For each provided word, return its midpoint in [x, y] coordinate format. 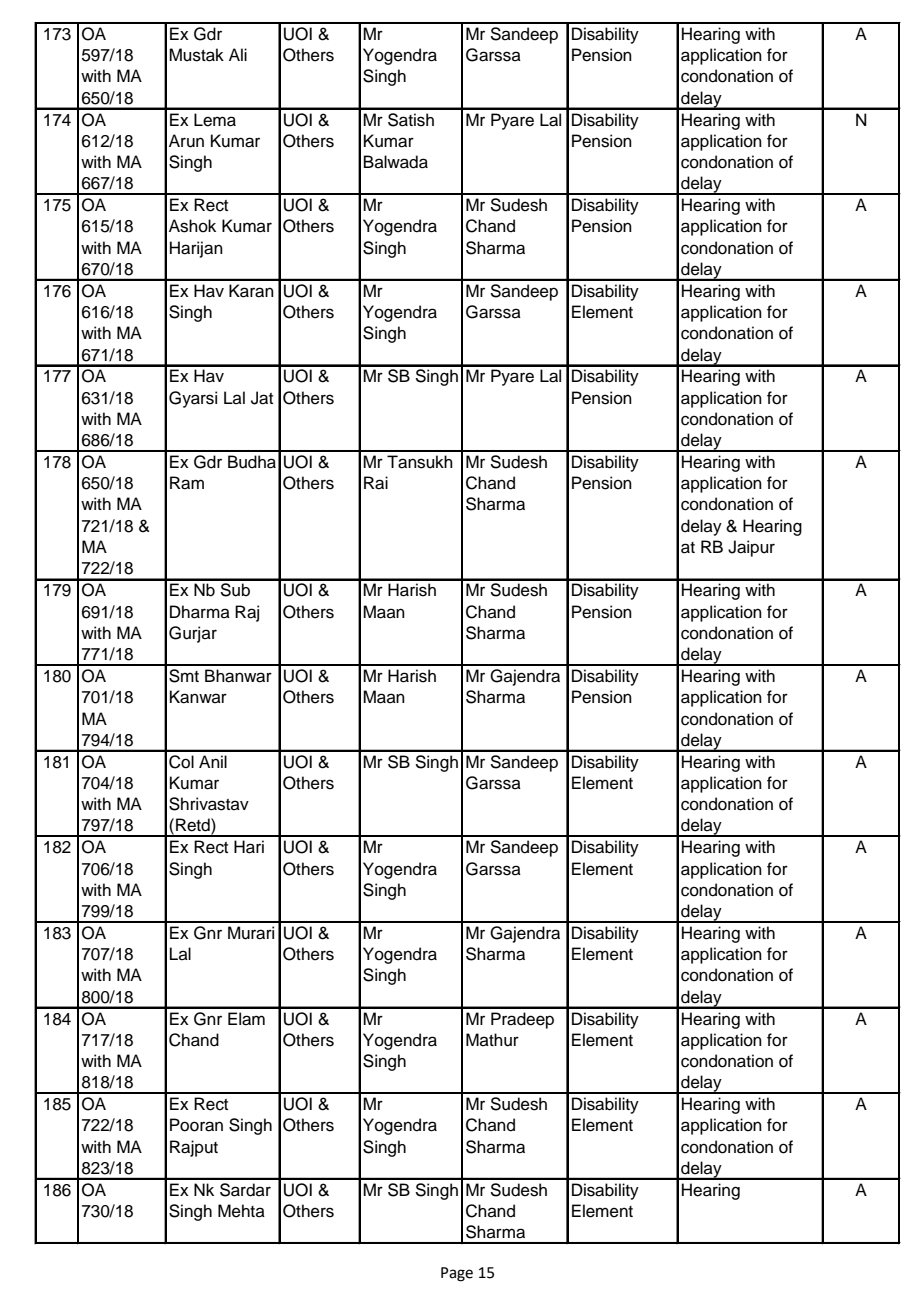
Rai [376, 483]
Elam [246, 1019]
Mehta [241, 1211]
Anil [213, 761]
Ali [238, 54]
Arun [186, 141]
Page [457, 1274]
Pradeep [522, 1020]
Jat [262, 398]
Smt [184, 676]
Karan [251, 291]
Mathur [492, 1040]
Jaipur [751, 548]
